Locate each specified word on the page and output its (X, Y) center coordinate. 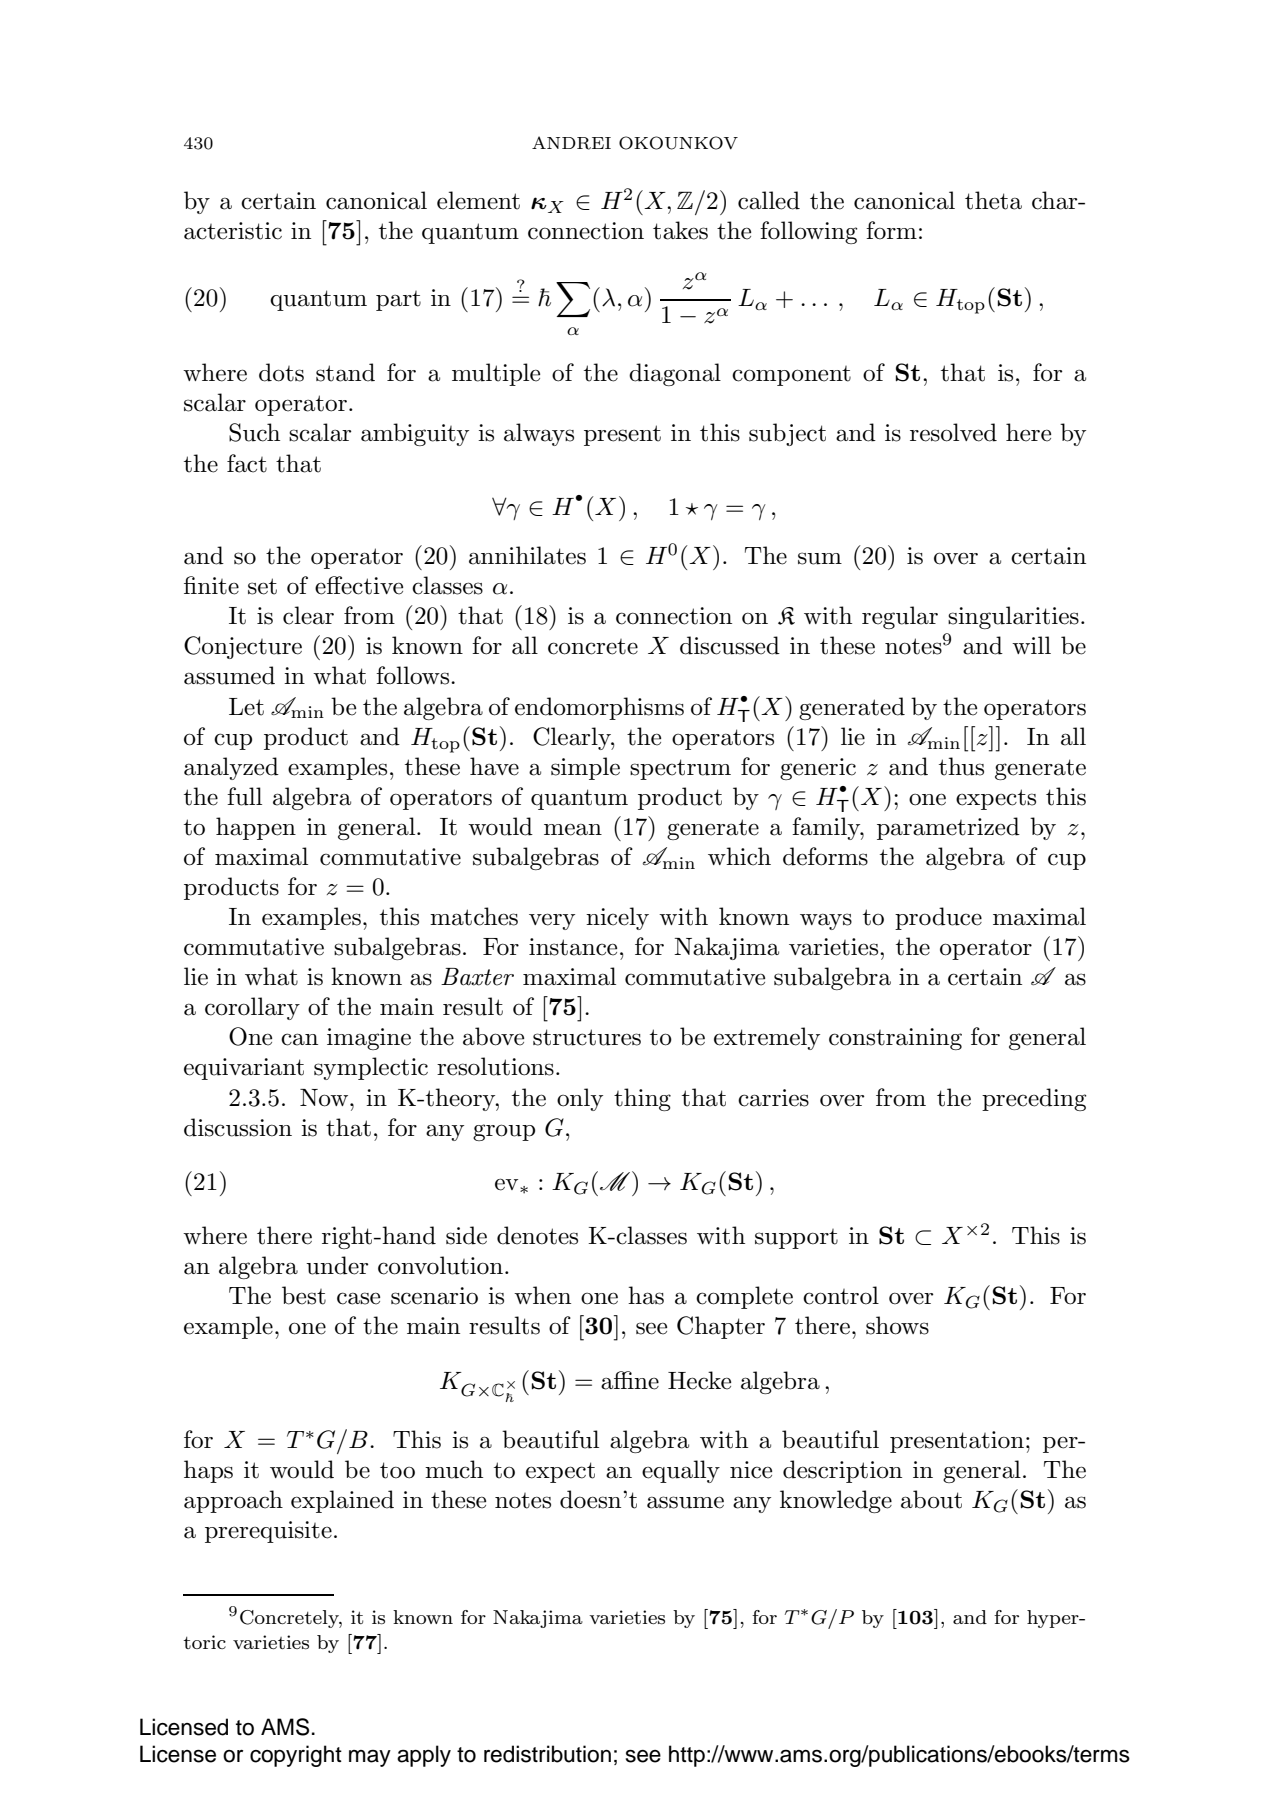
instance (573, 947)
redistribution (547, 1754)
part (398, 301)
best (304, 1295)
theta (993, 200)
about (931, 1499)
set (262, 586)
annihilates (527, 555)
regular (900, 617)
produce (938, 918)
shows (897, 1325)
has (646, 1295)
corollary (252, 1008)
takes (680, 230)
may (370, 1758)
